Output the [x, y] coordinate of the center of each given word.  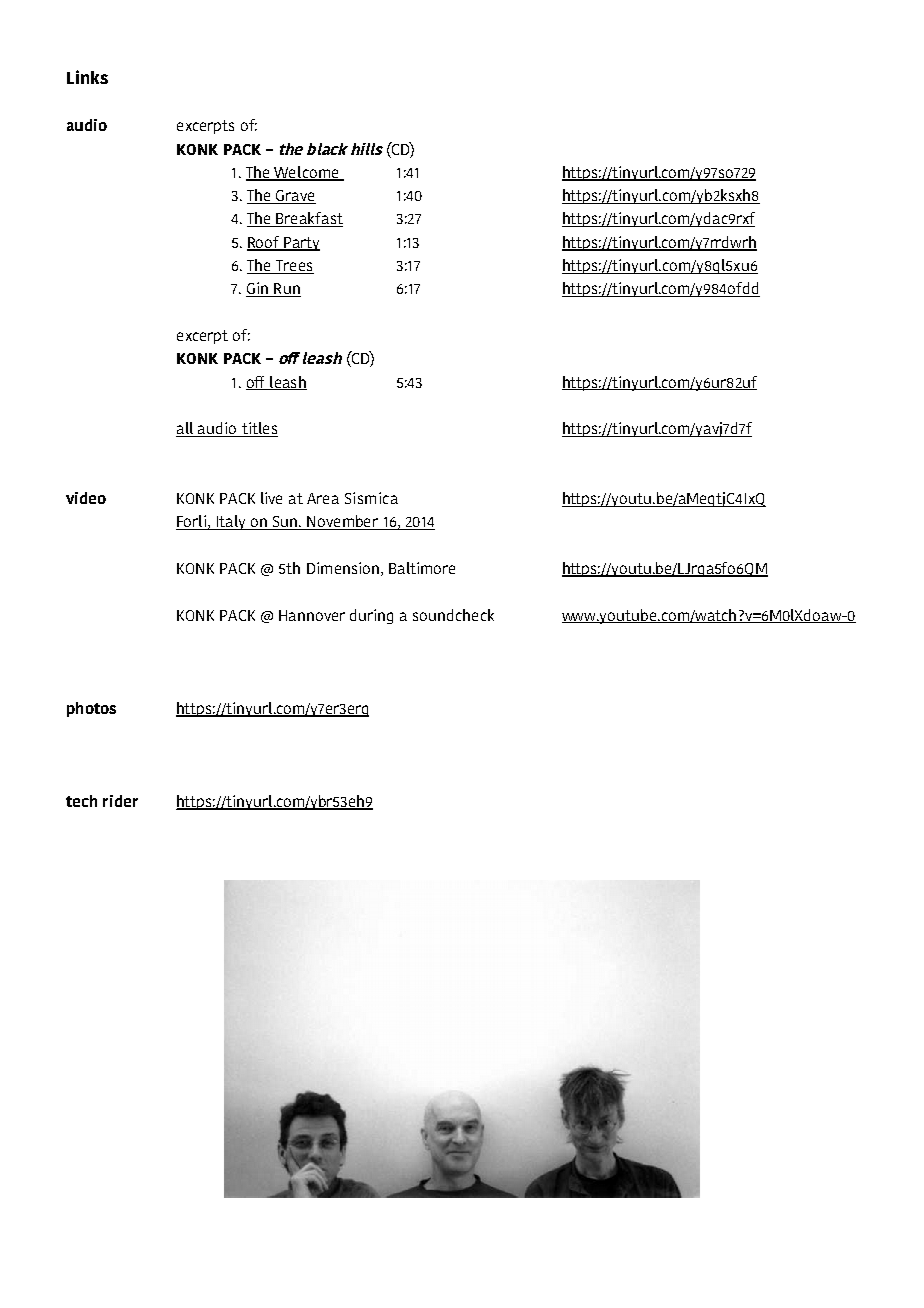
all [186, 429]
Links [87, 77]
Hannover [312, 615]
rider [120, 801]
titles [259, 429]
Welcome [306, 173]
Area [323, 498]
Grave [295, 197]
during [371, 616]
